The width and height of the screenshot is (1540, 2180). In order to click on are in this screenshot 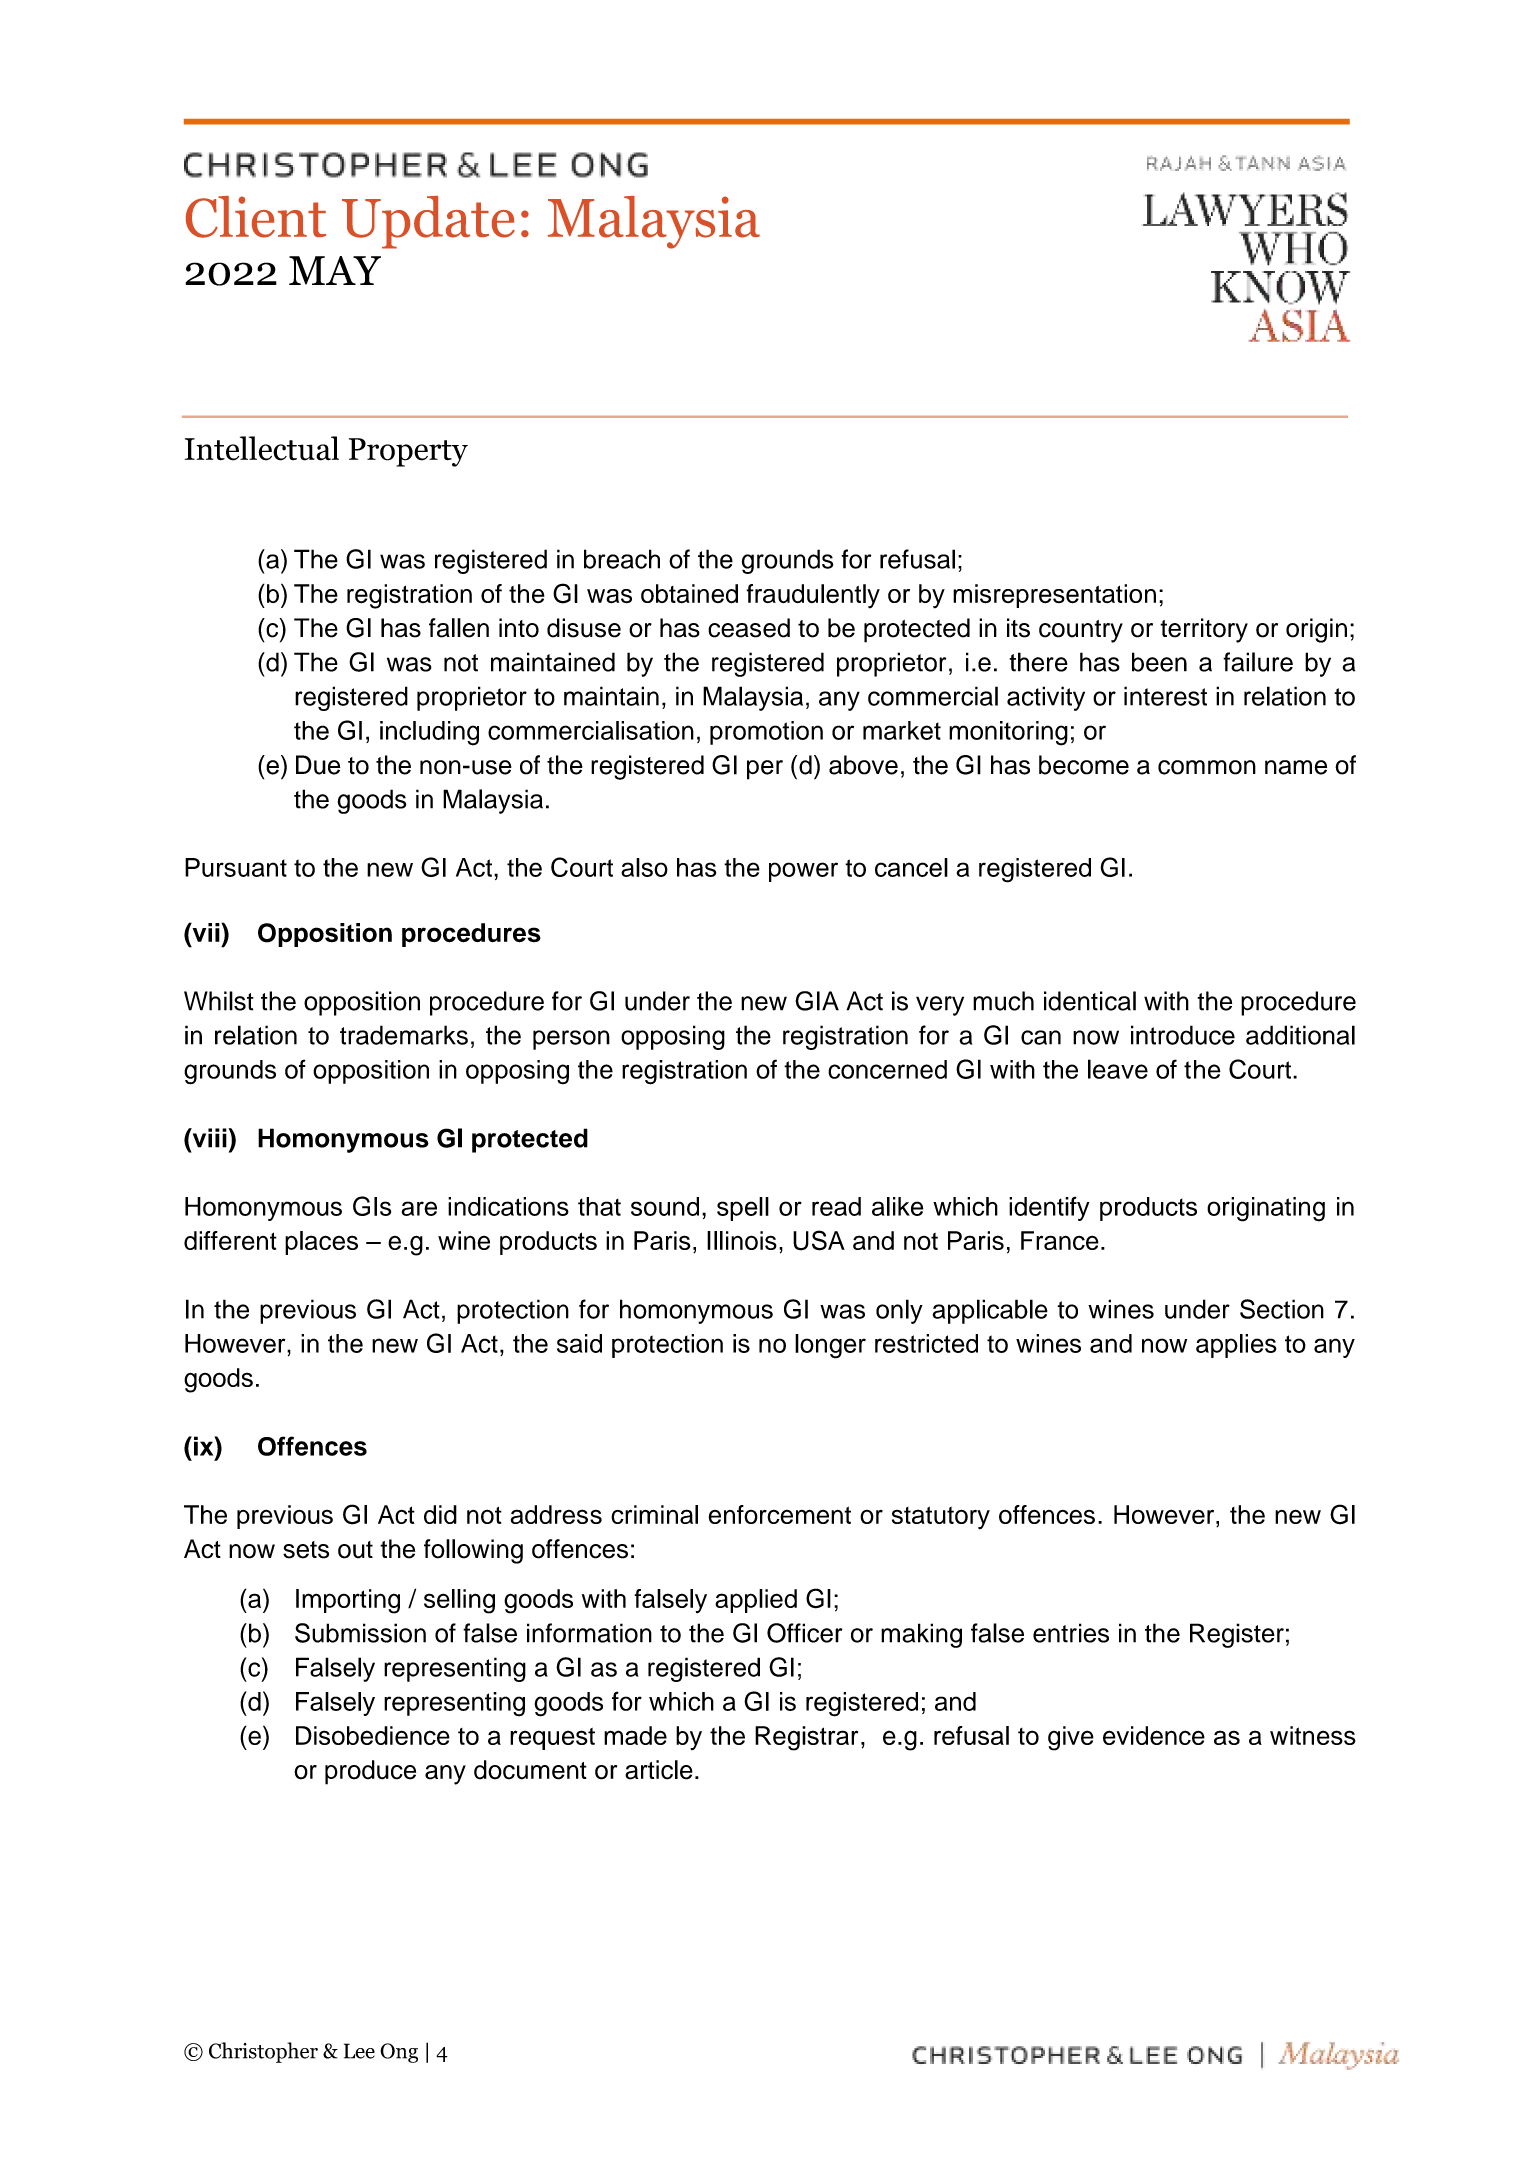, I will do `click(419, 1208)`.
